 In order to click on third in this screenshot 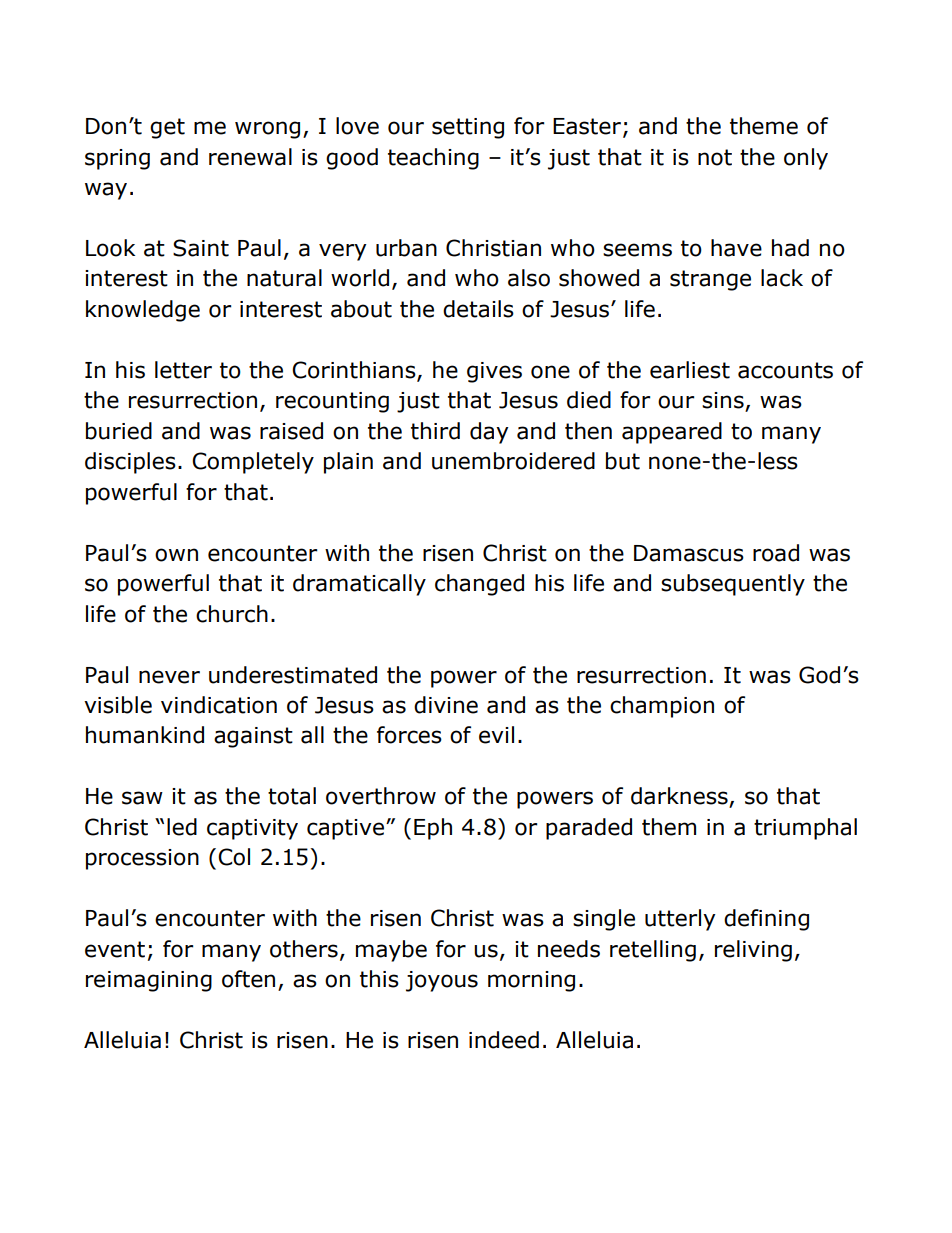, I will do `click(435, 431)`.
